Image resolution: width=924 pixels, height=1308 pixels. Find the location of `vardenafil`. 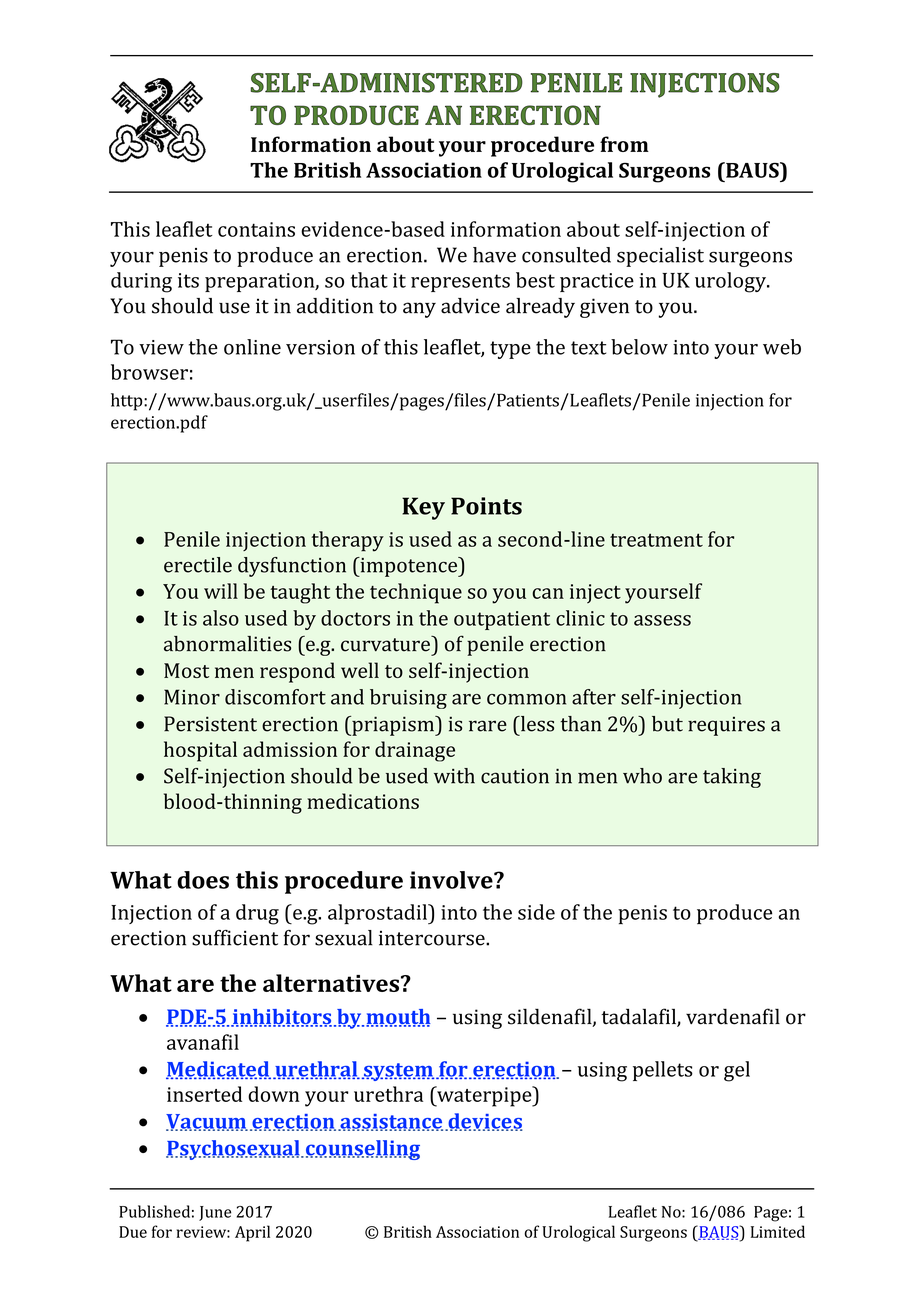

vardenafil is located at coordinates (733, 1016).
